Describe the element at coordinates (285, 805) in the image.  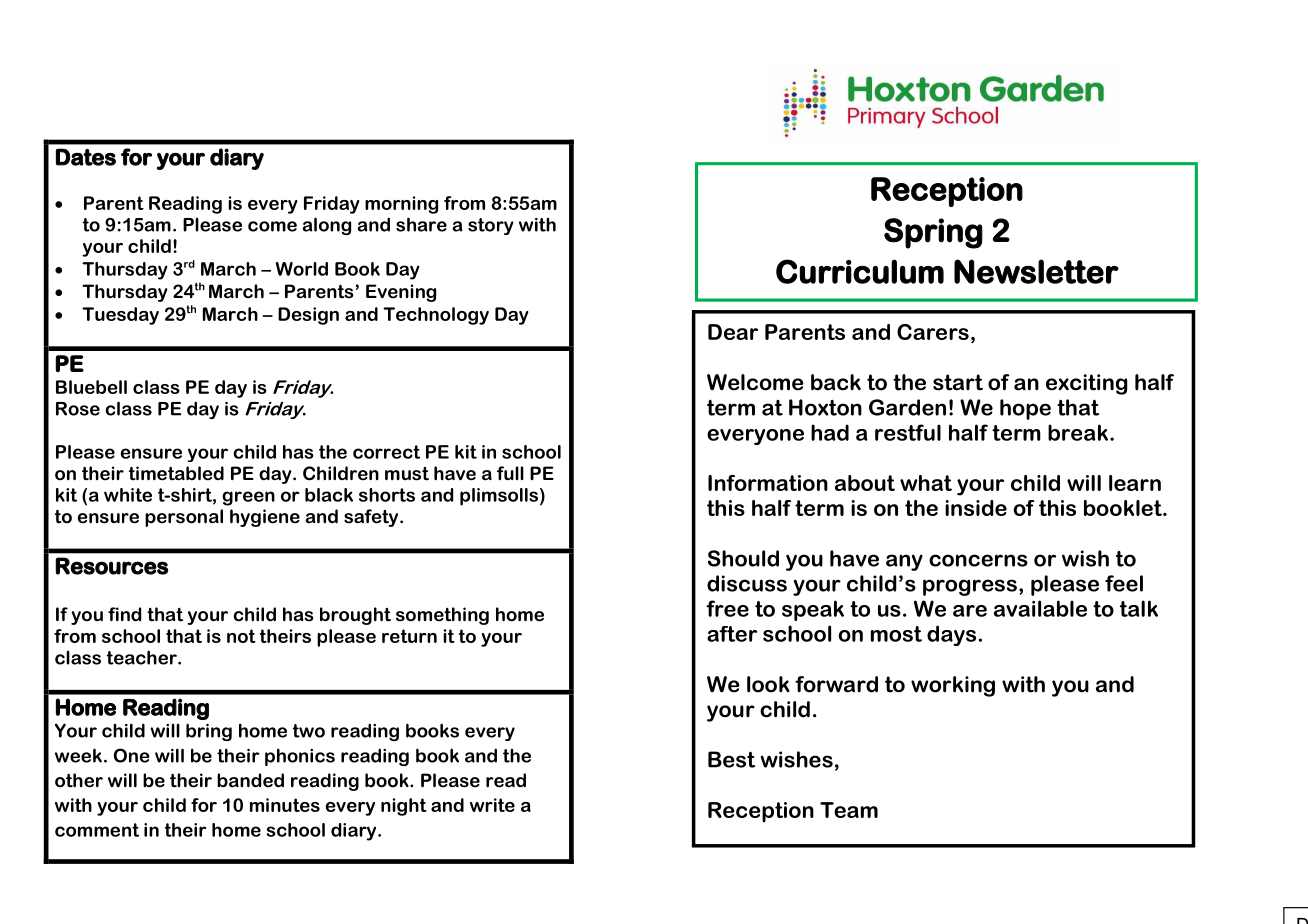
I see `minutes` at that location.
